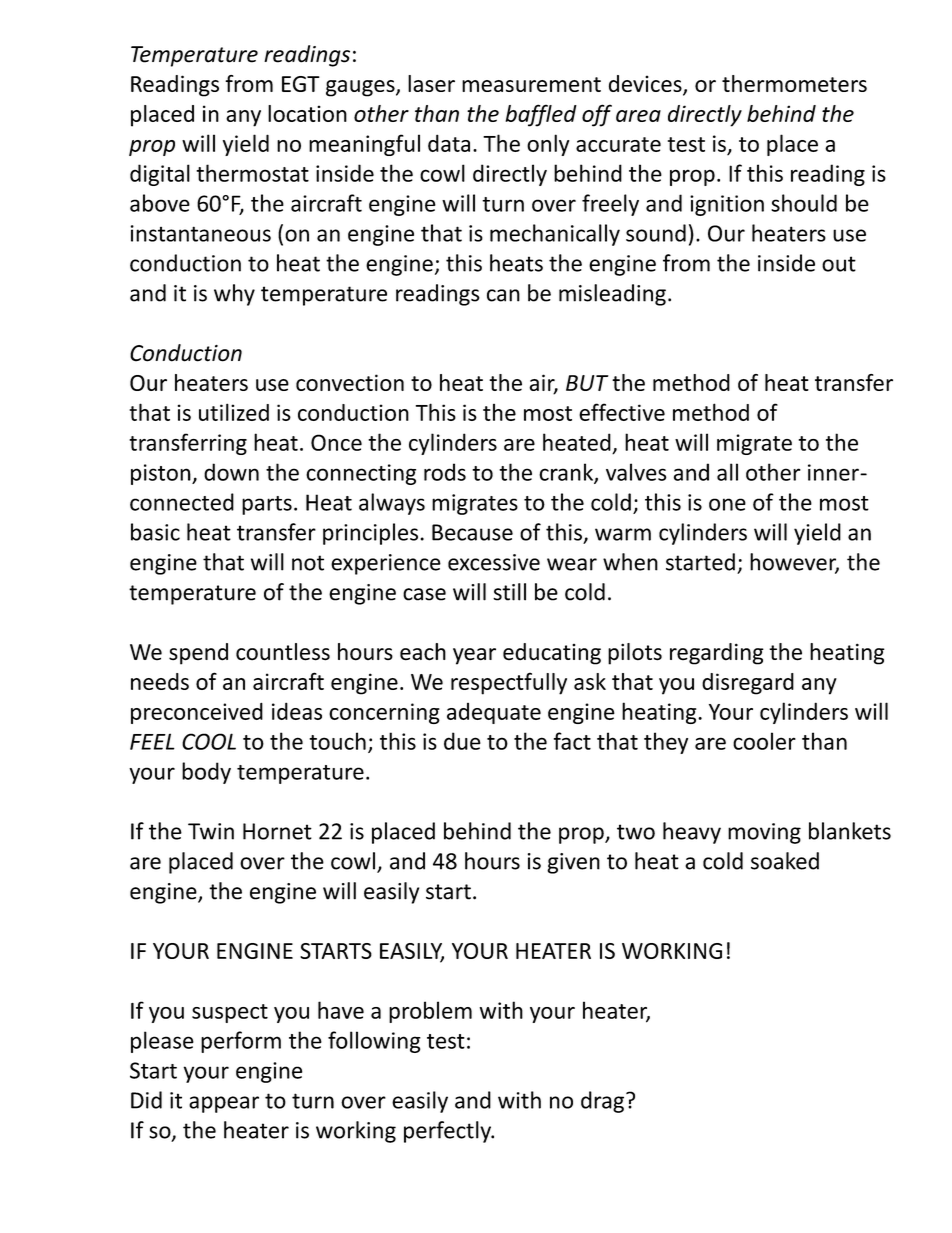 Image resolution: width=952 pixels, height=1233 pixels. Describe the element at coordinates (794, 83) in the screenshot. I see `thermometers` at that location.
